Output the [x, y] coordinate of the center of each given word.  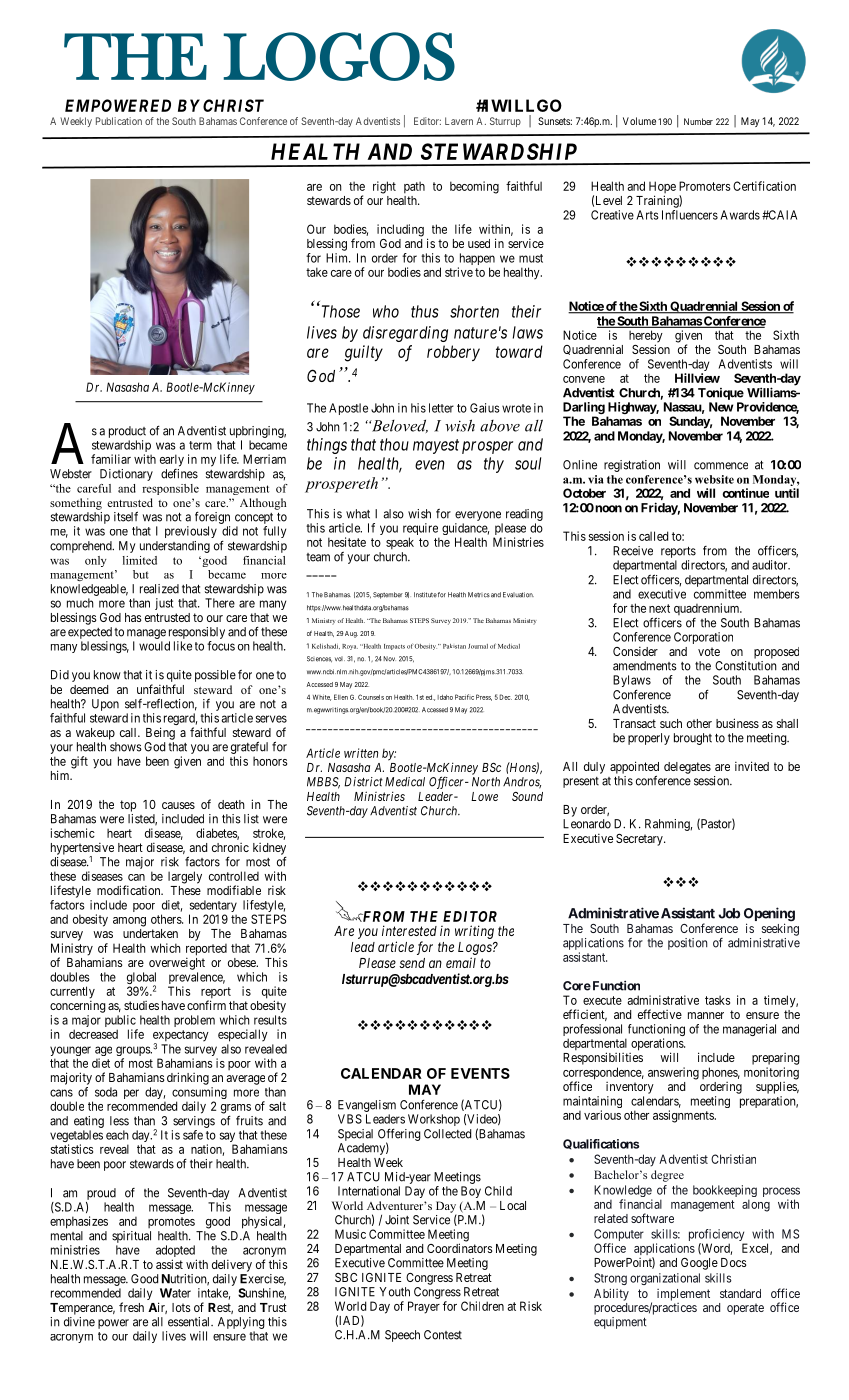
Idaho [445, 697]
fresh [131, 1307]
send [412, 963]
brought [693, 739]
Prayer [424, 1307]
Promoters [704, 186]
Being [160, 733]
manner [706, 1015]
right [384, 187]
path [414, 187]
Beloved [398, 426]
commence [721, 466]
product [127, 432]
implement [683, 1295]
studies [141, 1005]
